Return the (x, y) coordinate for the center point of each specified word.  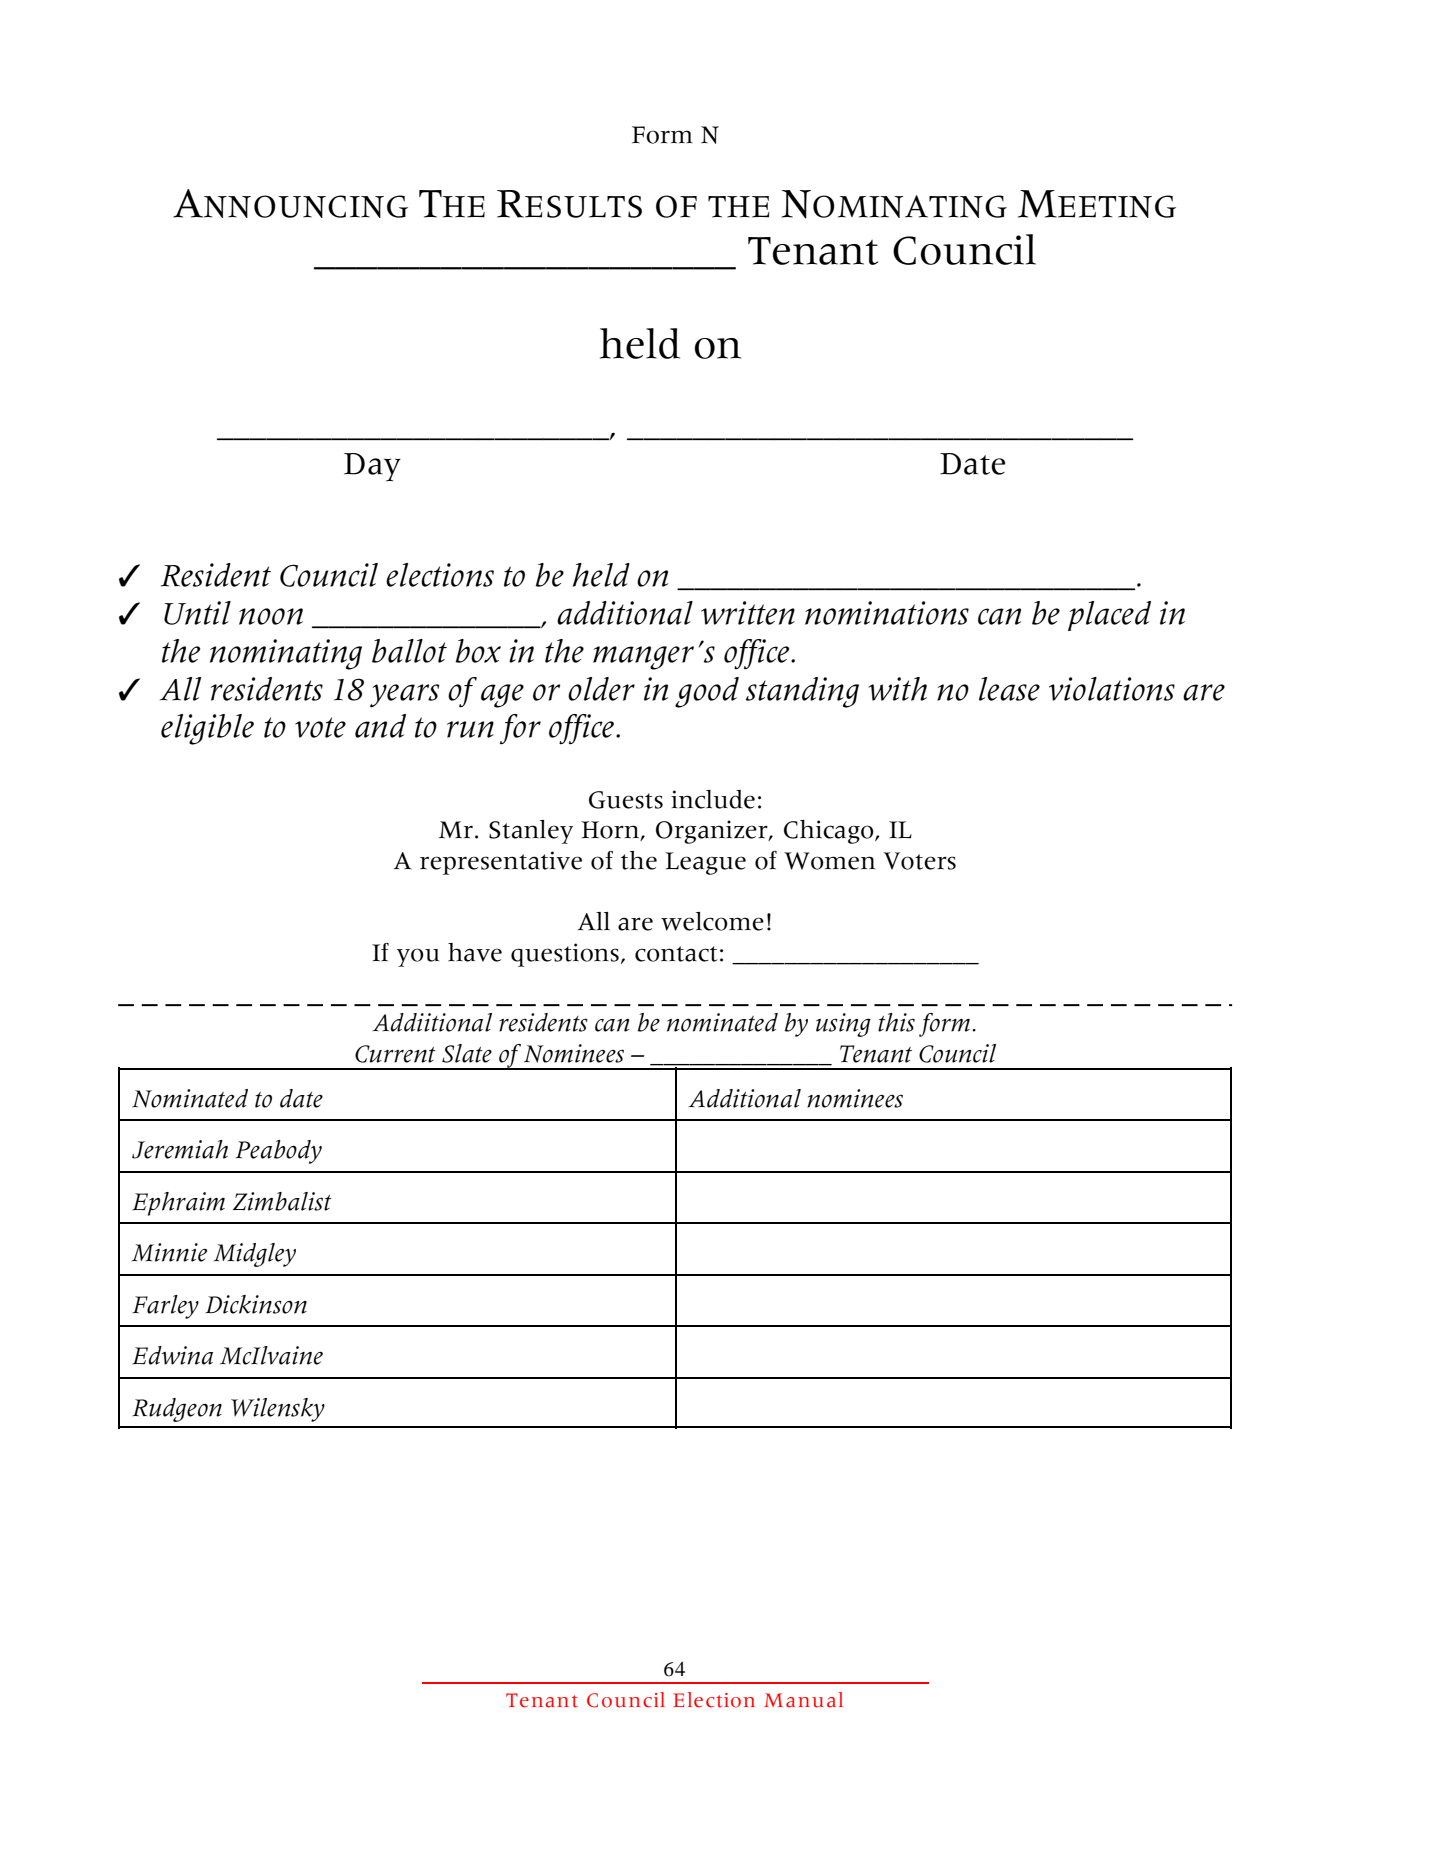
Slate (467, 1053)
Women (829, 861)
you (418, 957)
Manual (803, 1700)
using (843, 1025)
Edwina (172, 1355)
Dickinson (256, 1304)
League (705, 863)
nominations (887, 613)
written (748, 613)
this (896, 1022)
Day (372, 467)
